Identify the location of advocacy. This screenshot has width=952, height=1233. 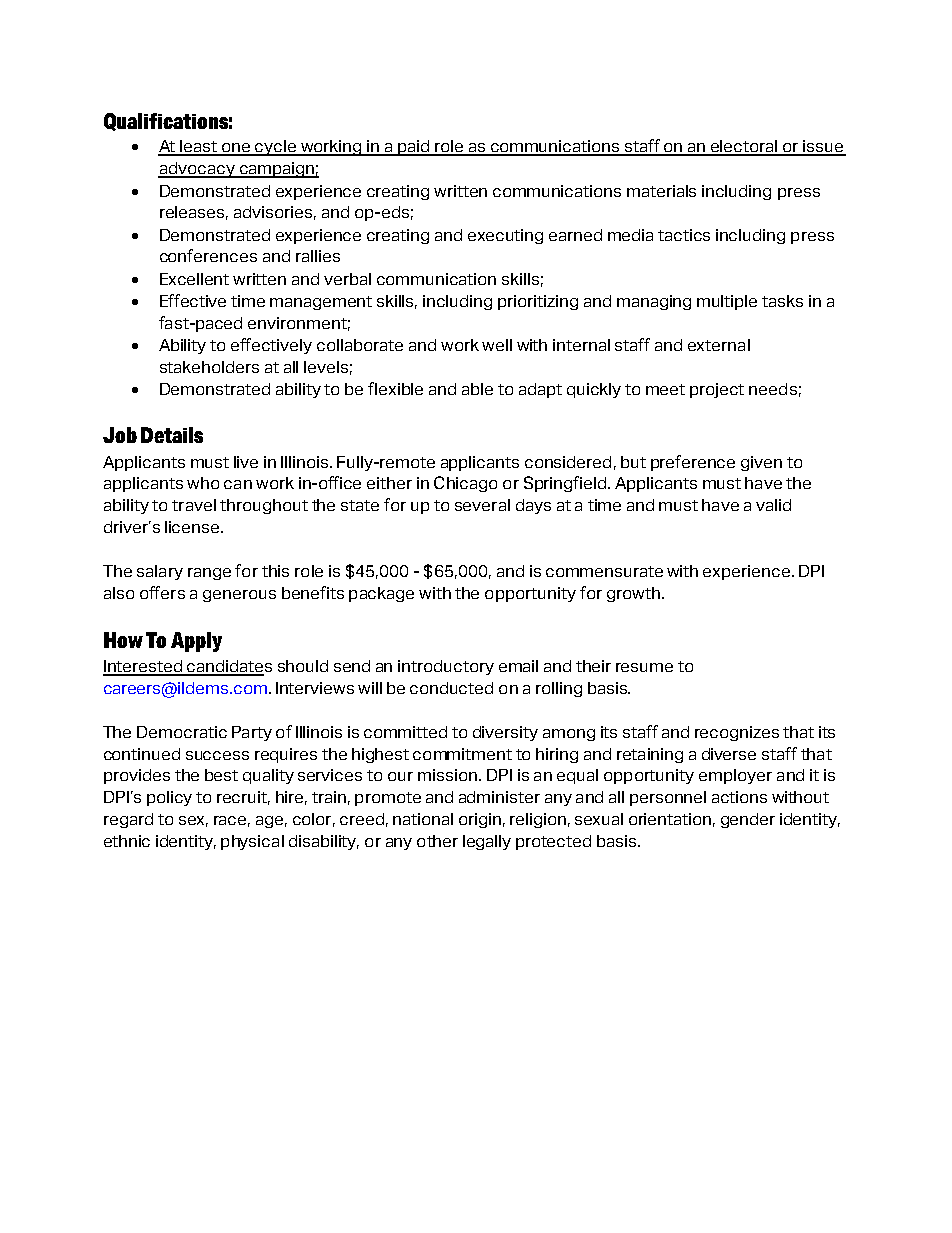
(197, 170).
